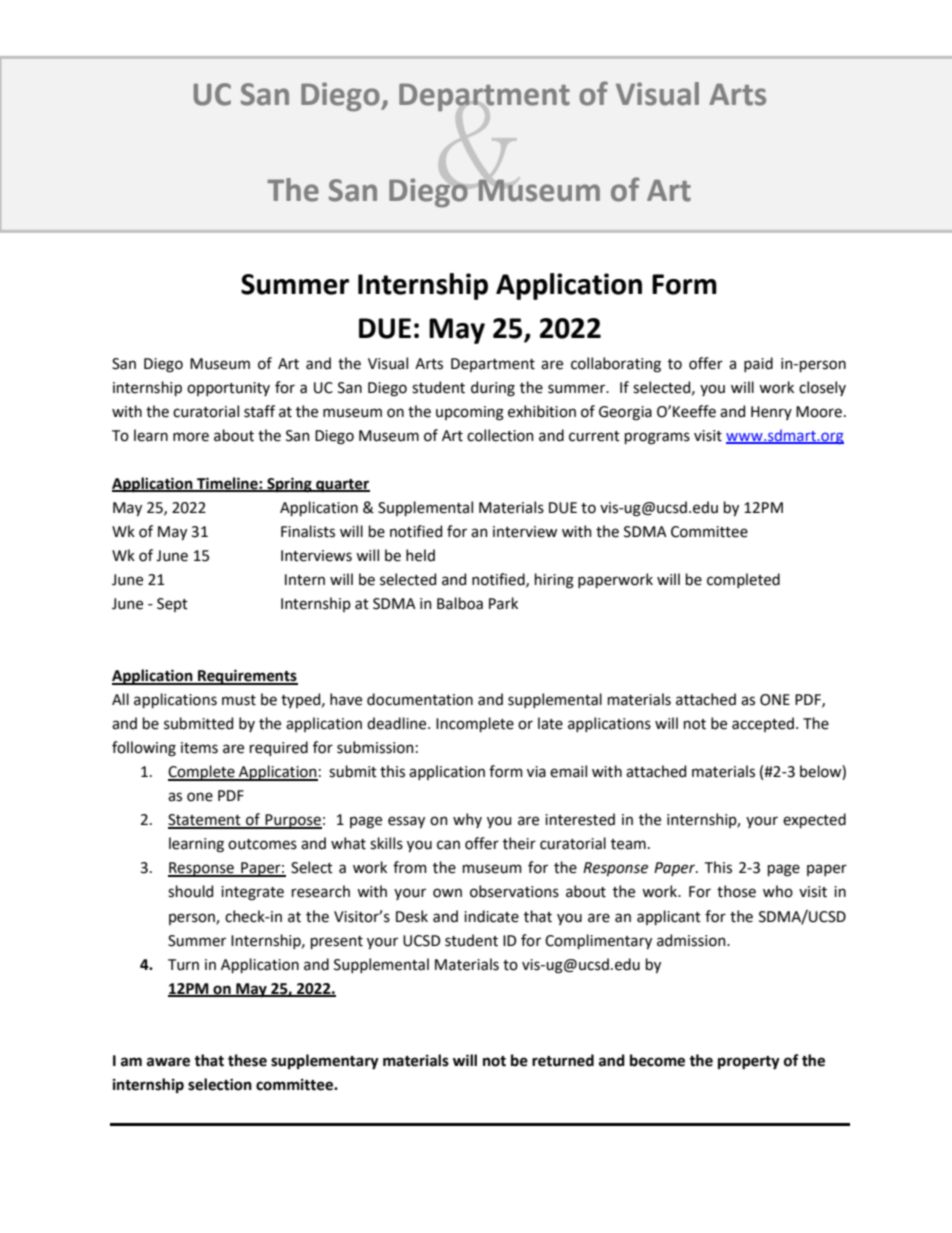 The width and height of the page is (952, 1233). What do you see at coordinates (420, 555) in the page?
I see `held` at bounding box center [420, 555].
